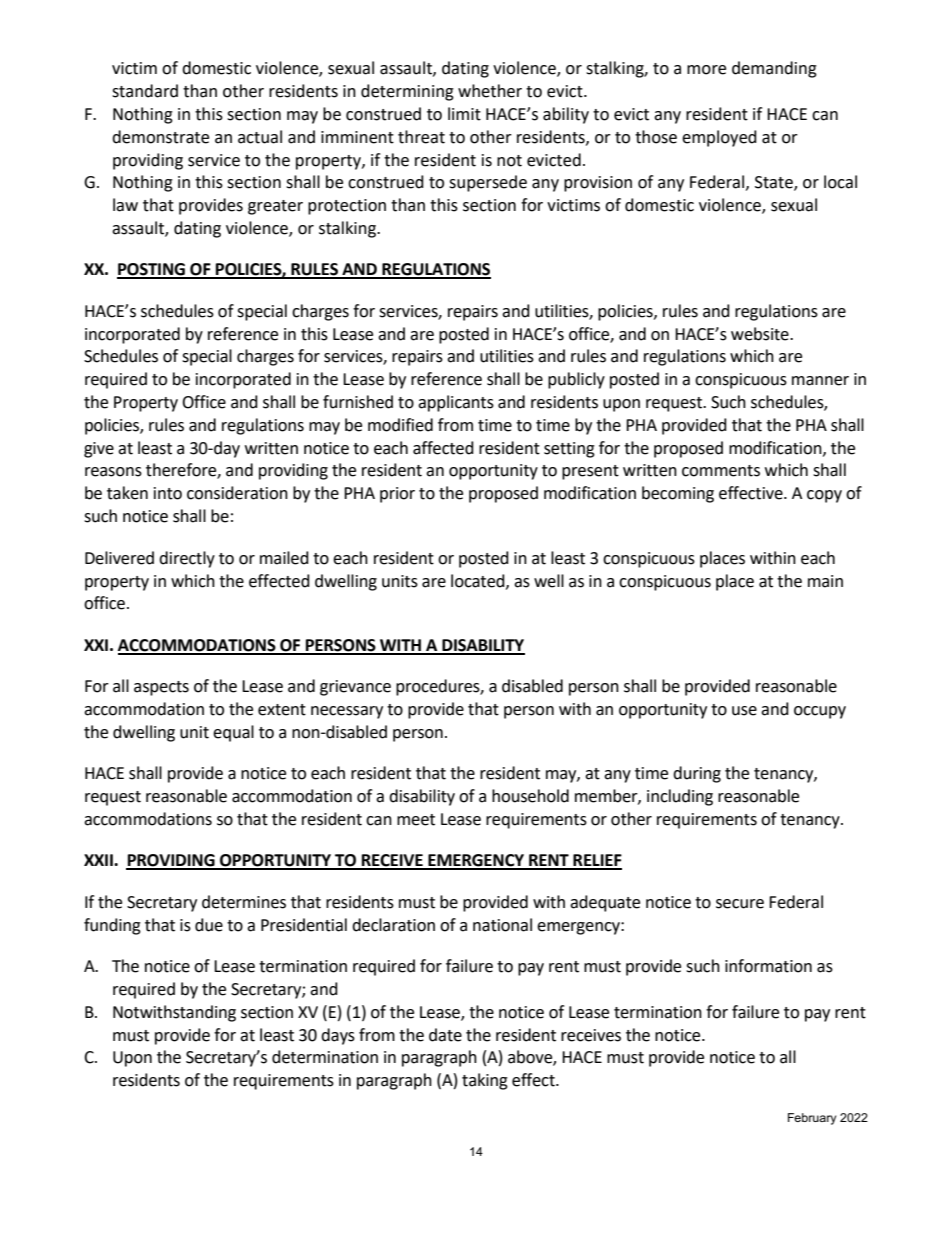  I want to click on demanding, so click(774, 69).
